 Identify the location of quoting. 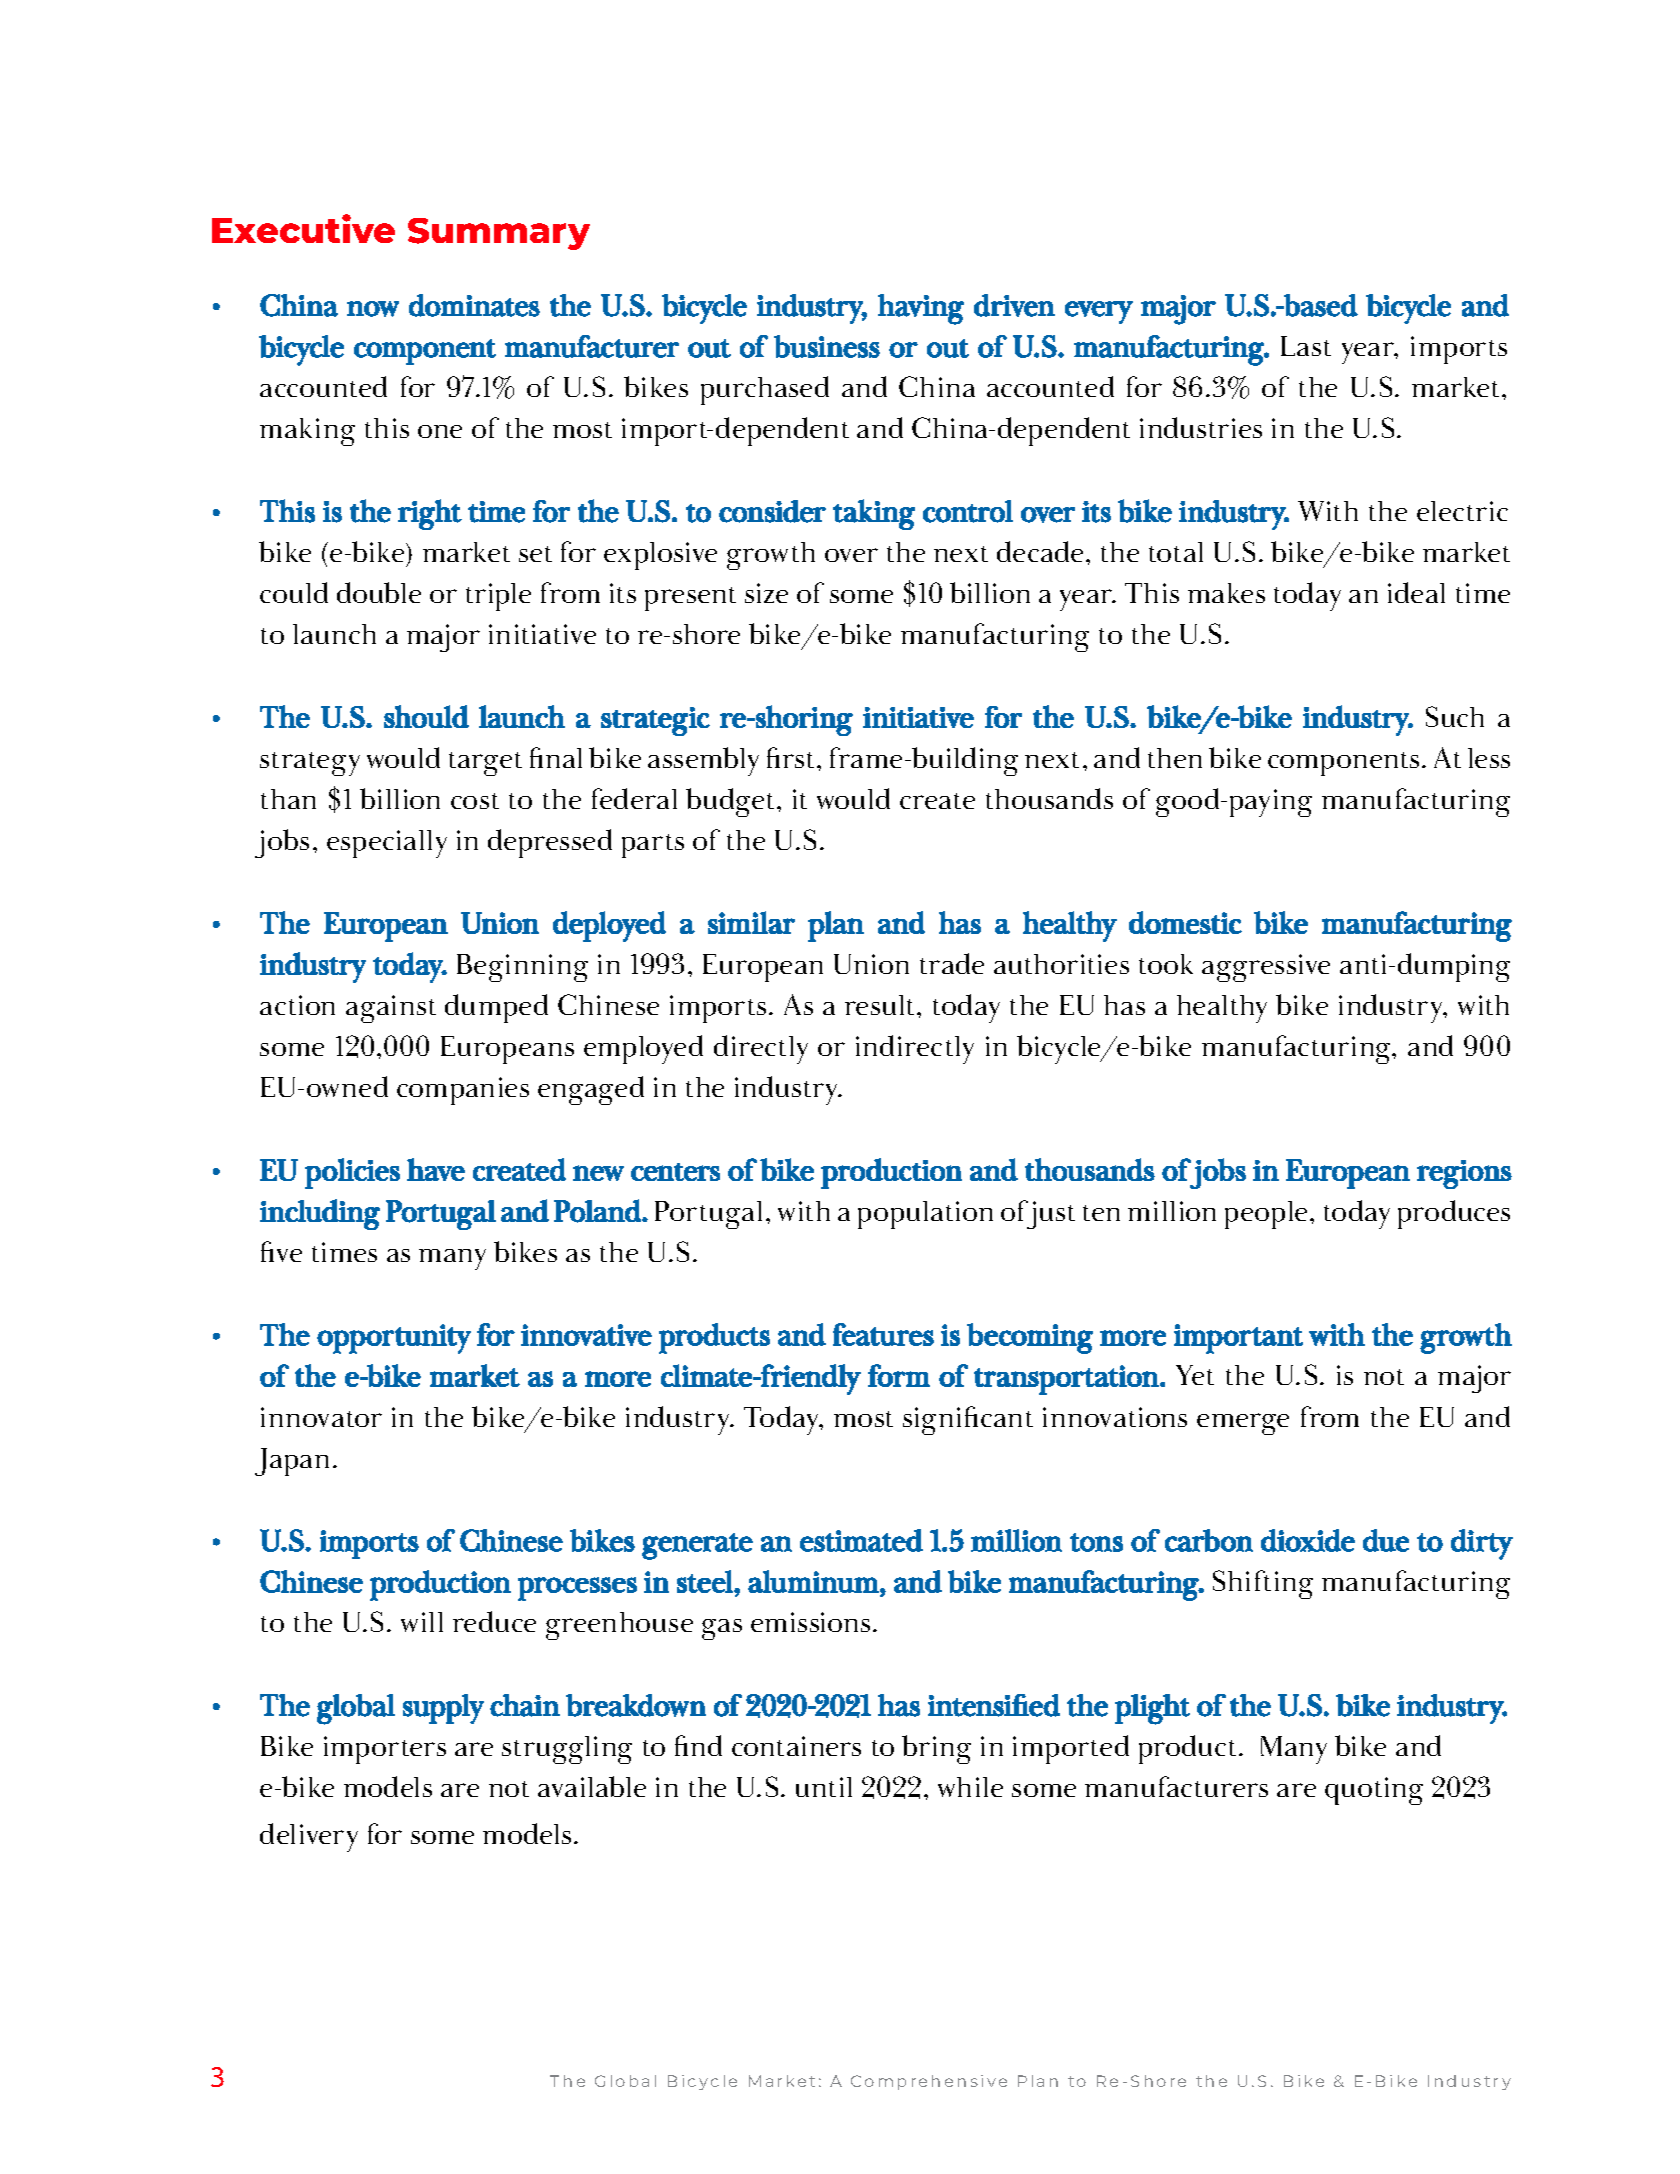
(1374, 1791).
